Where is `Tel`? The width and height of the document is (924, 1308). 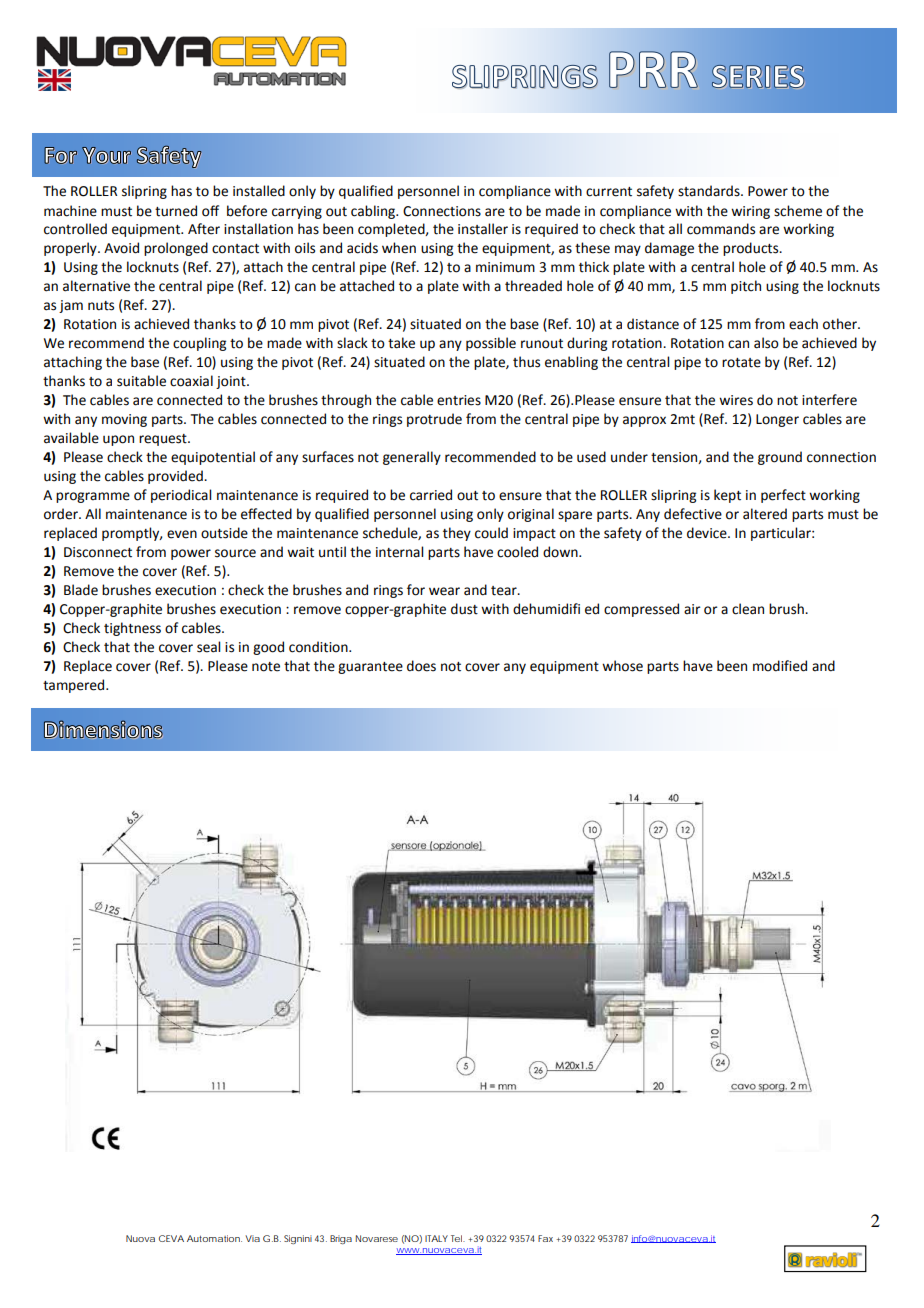
Tel is located at coordinates (458, 1238).
